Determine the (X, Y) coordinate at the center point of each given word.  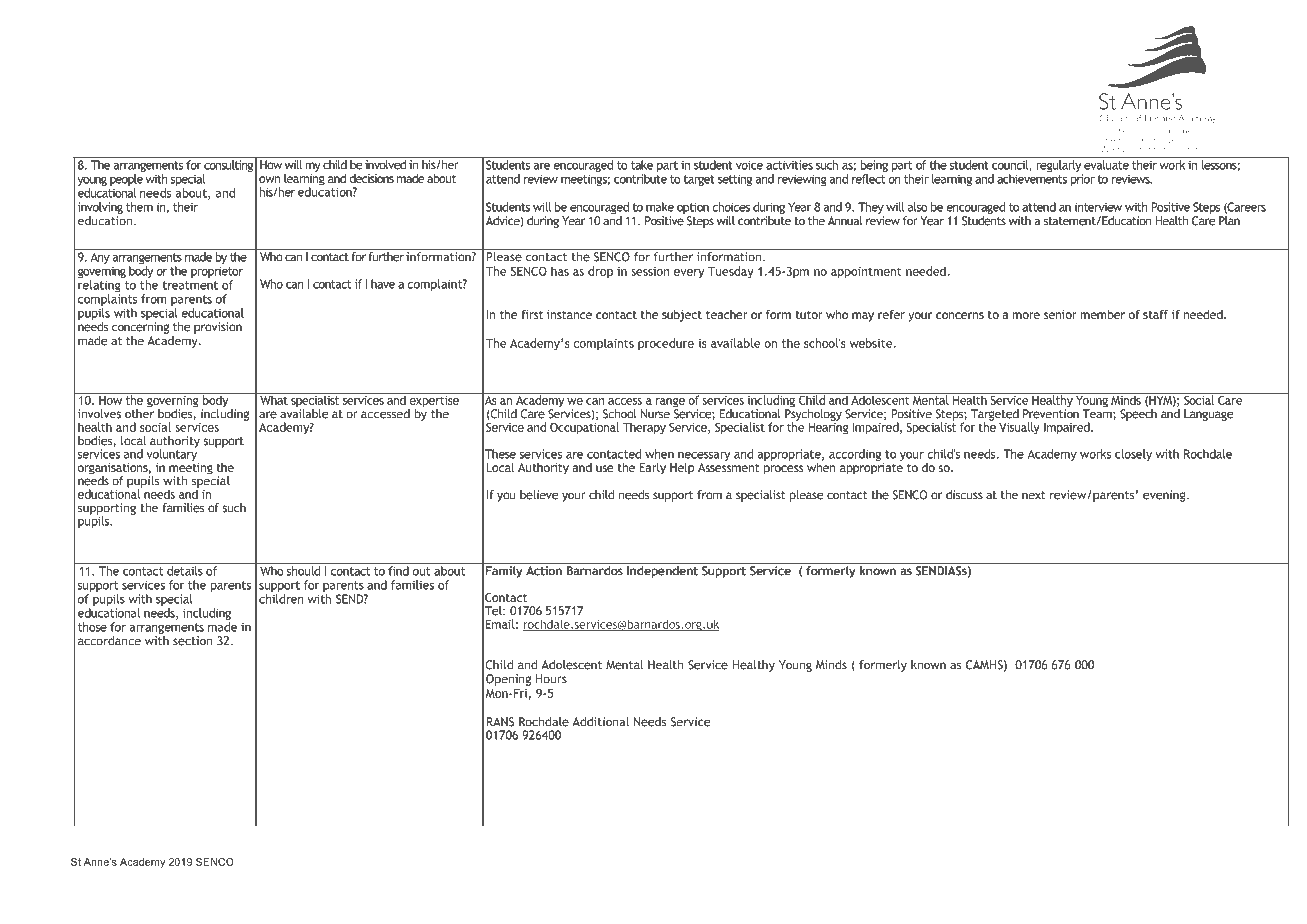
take (642, 165)
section (192, 641)
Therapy (644, 428)
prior (1083, 180)
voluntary (173, 455)
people (126, 180)
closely (1133, 455)
